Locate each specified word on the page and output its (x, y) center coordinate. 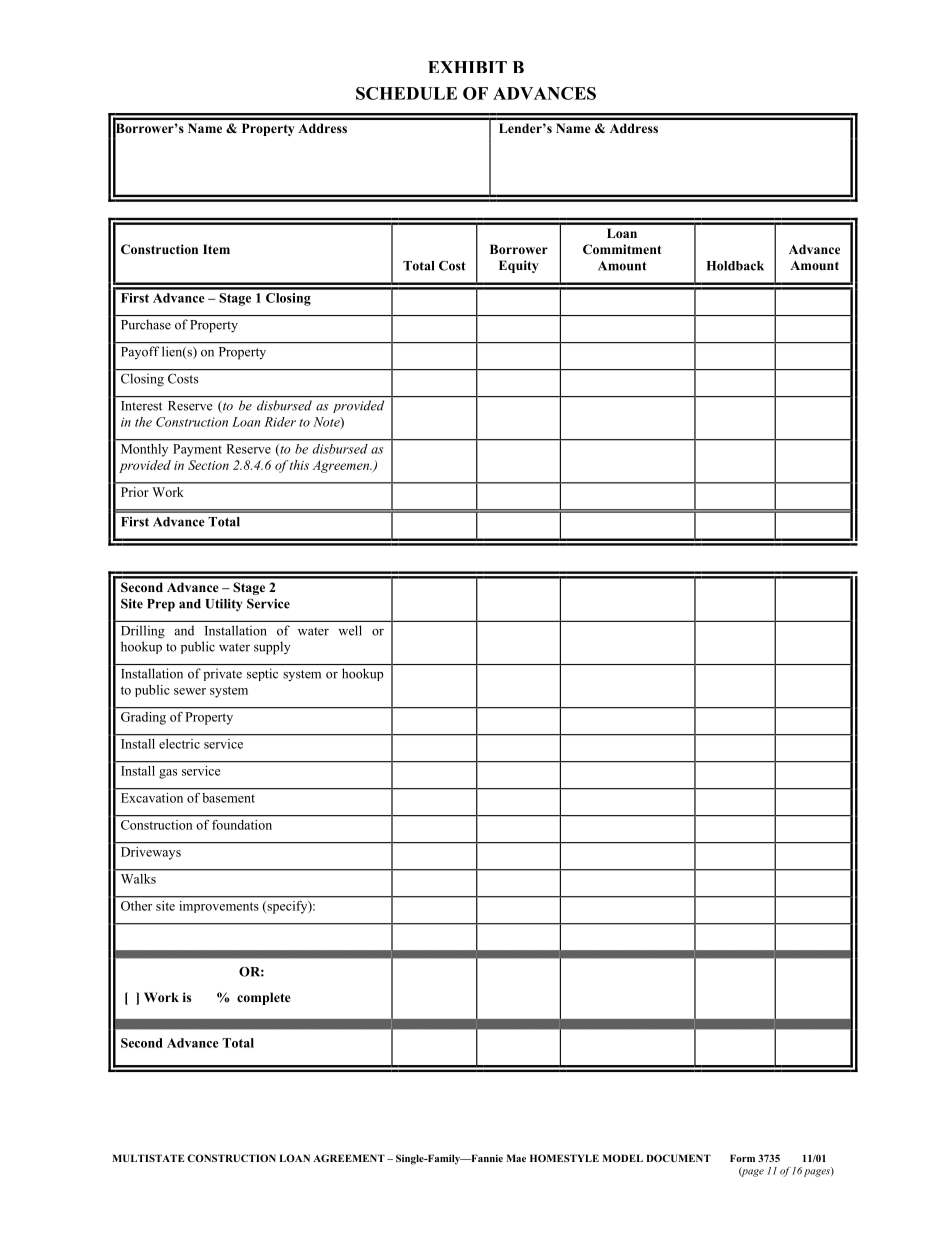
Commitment (622, 249)
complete (264, 998)
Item (216, 249)
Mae (516, 1158)
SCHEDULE (406, 93)
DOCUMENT (678, 1158)
